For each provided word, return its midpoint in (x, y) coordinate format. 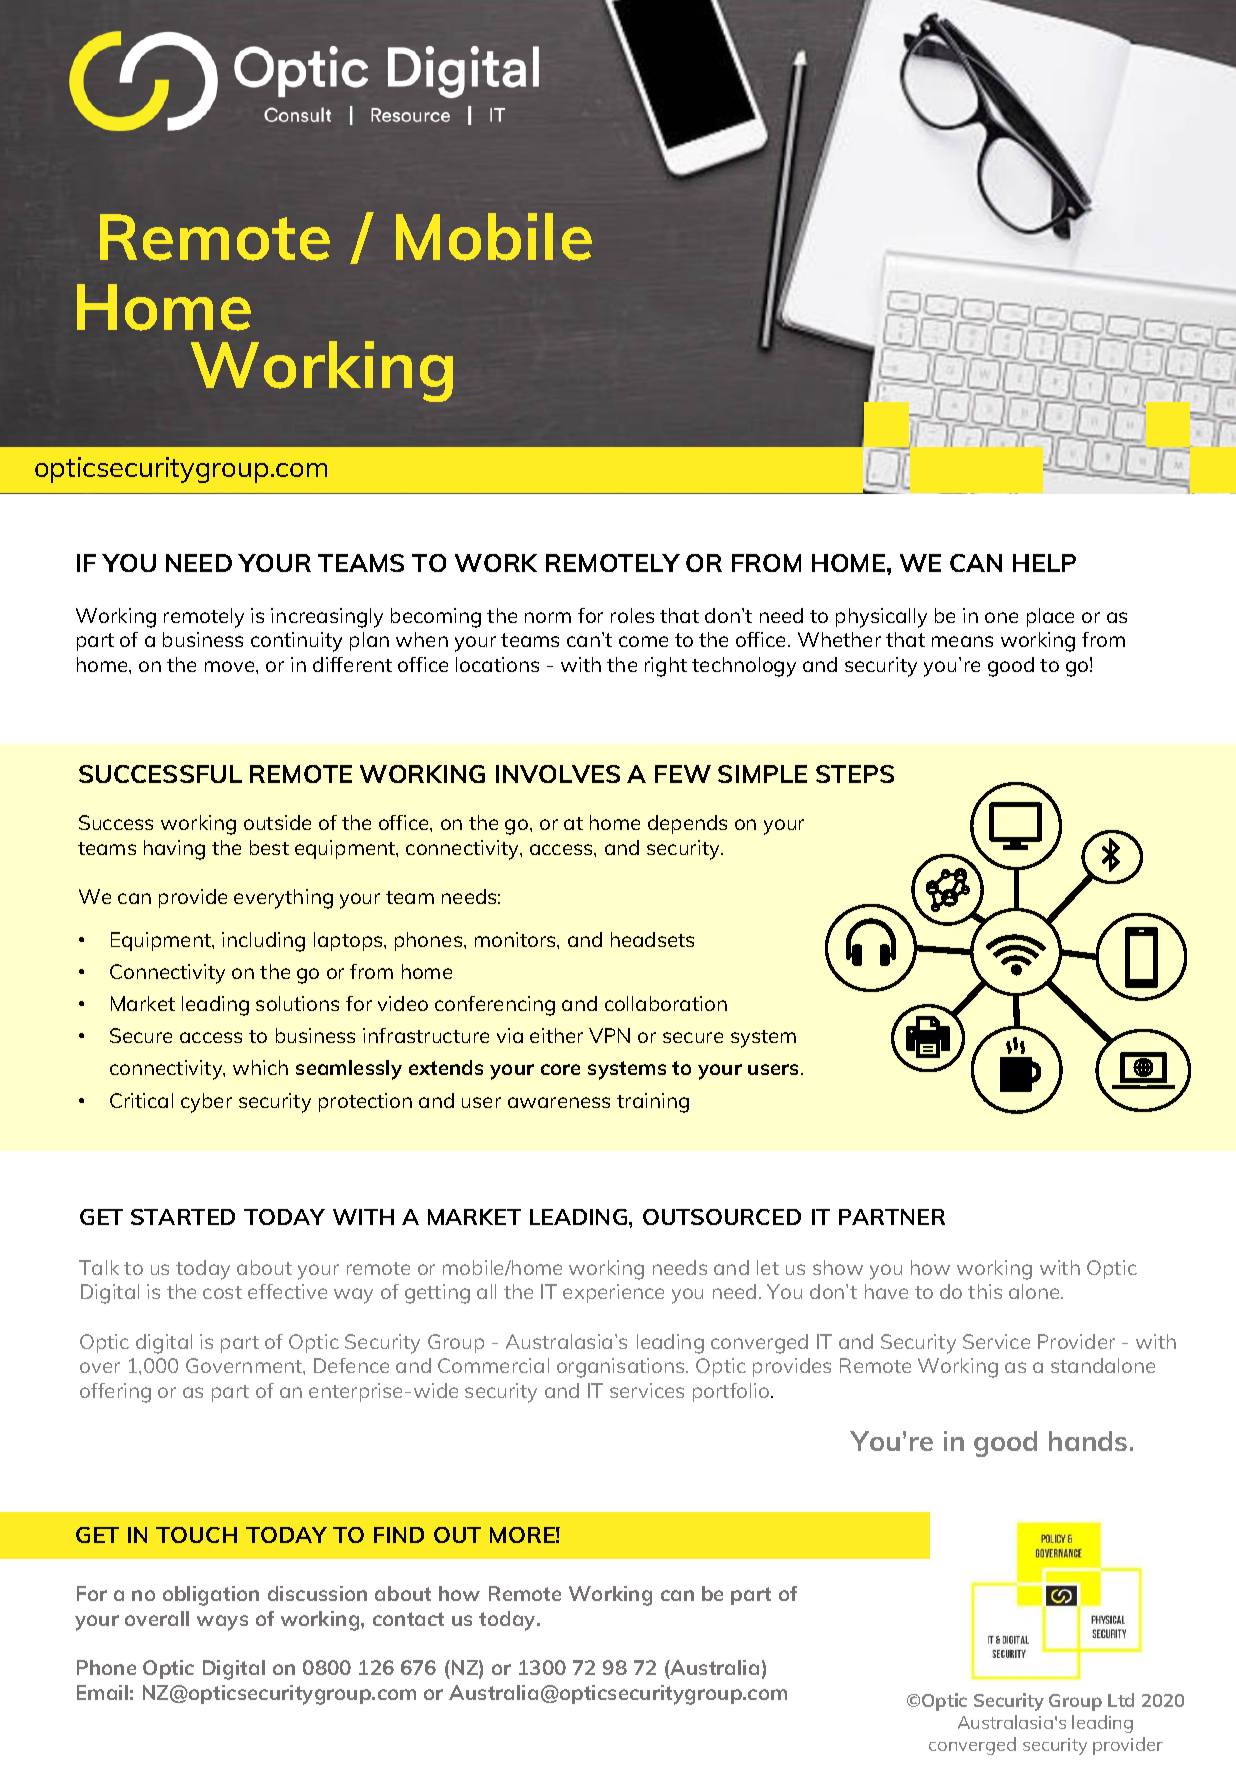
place (1050, 617)
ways (222, 1623)
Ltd (1121, 1700)
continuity (296, 642)
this (985, 1291)
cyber (206, 1103)
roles (632, 615)
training (653, 1103)
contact (408, 1619)
